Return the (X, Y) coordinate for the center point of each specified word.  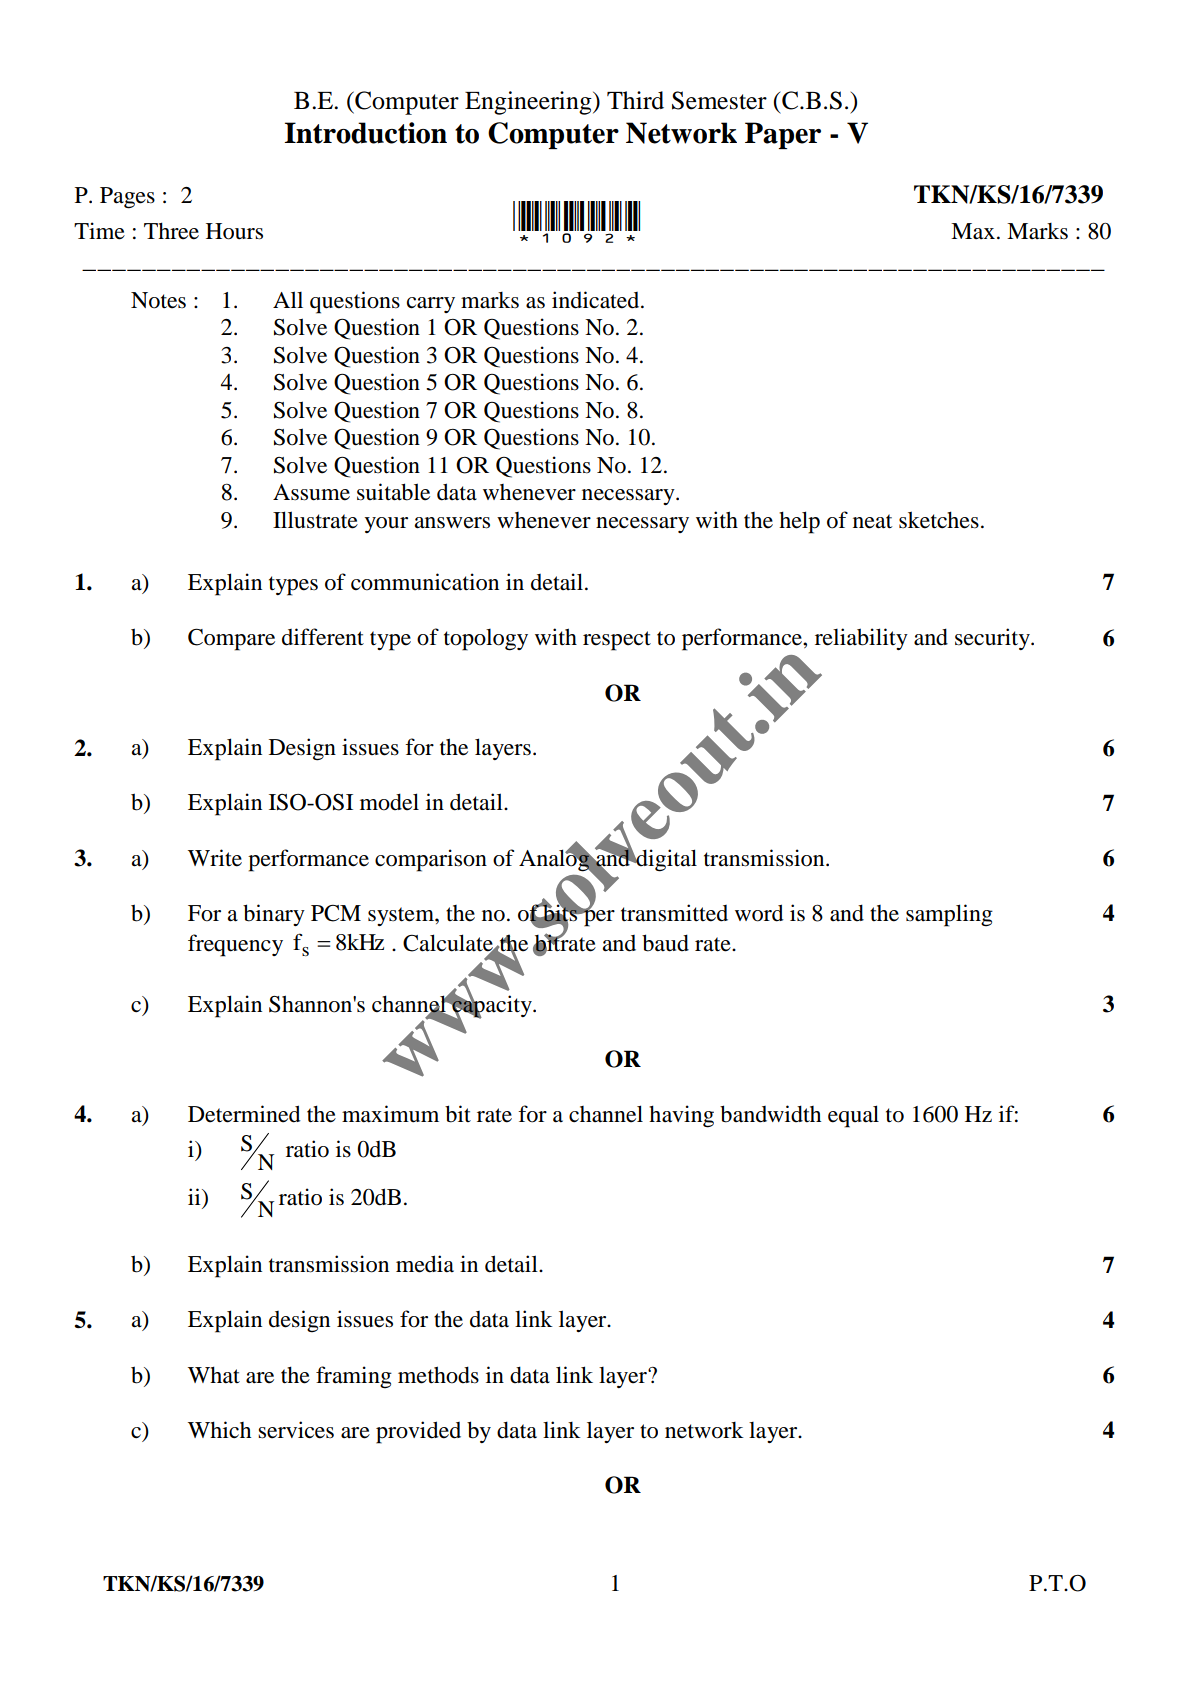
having (681, 1116)
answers (452, 523)
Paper (783, 135)
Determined (244, 1114)
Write (215, 858)
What (214, 1375)
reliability (861, 639)
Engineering (529, 103)
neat (872, 521)
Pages (127, 198)
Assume (311, 492)
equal (853, 1116)
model (389, 802)
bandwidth (770, 1114)
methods (438, 1375)
